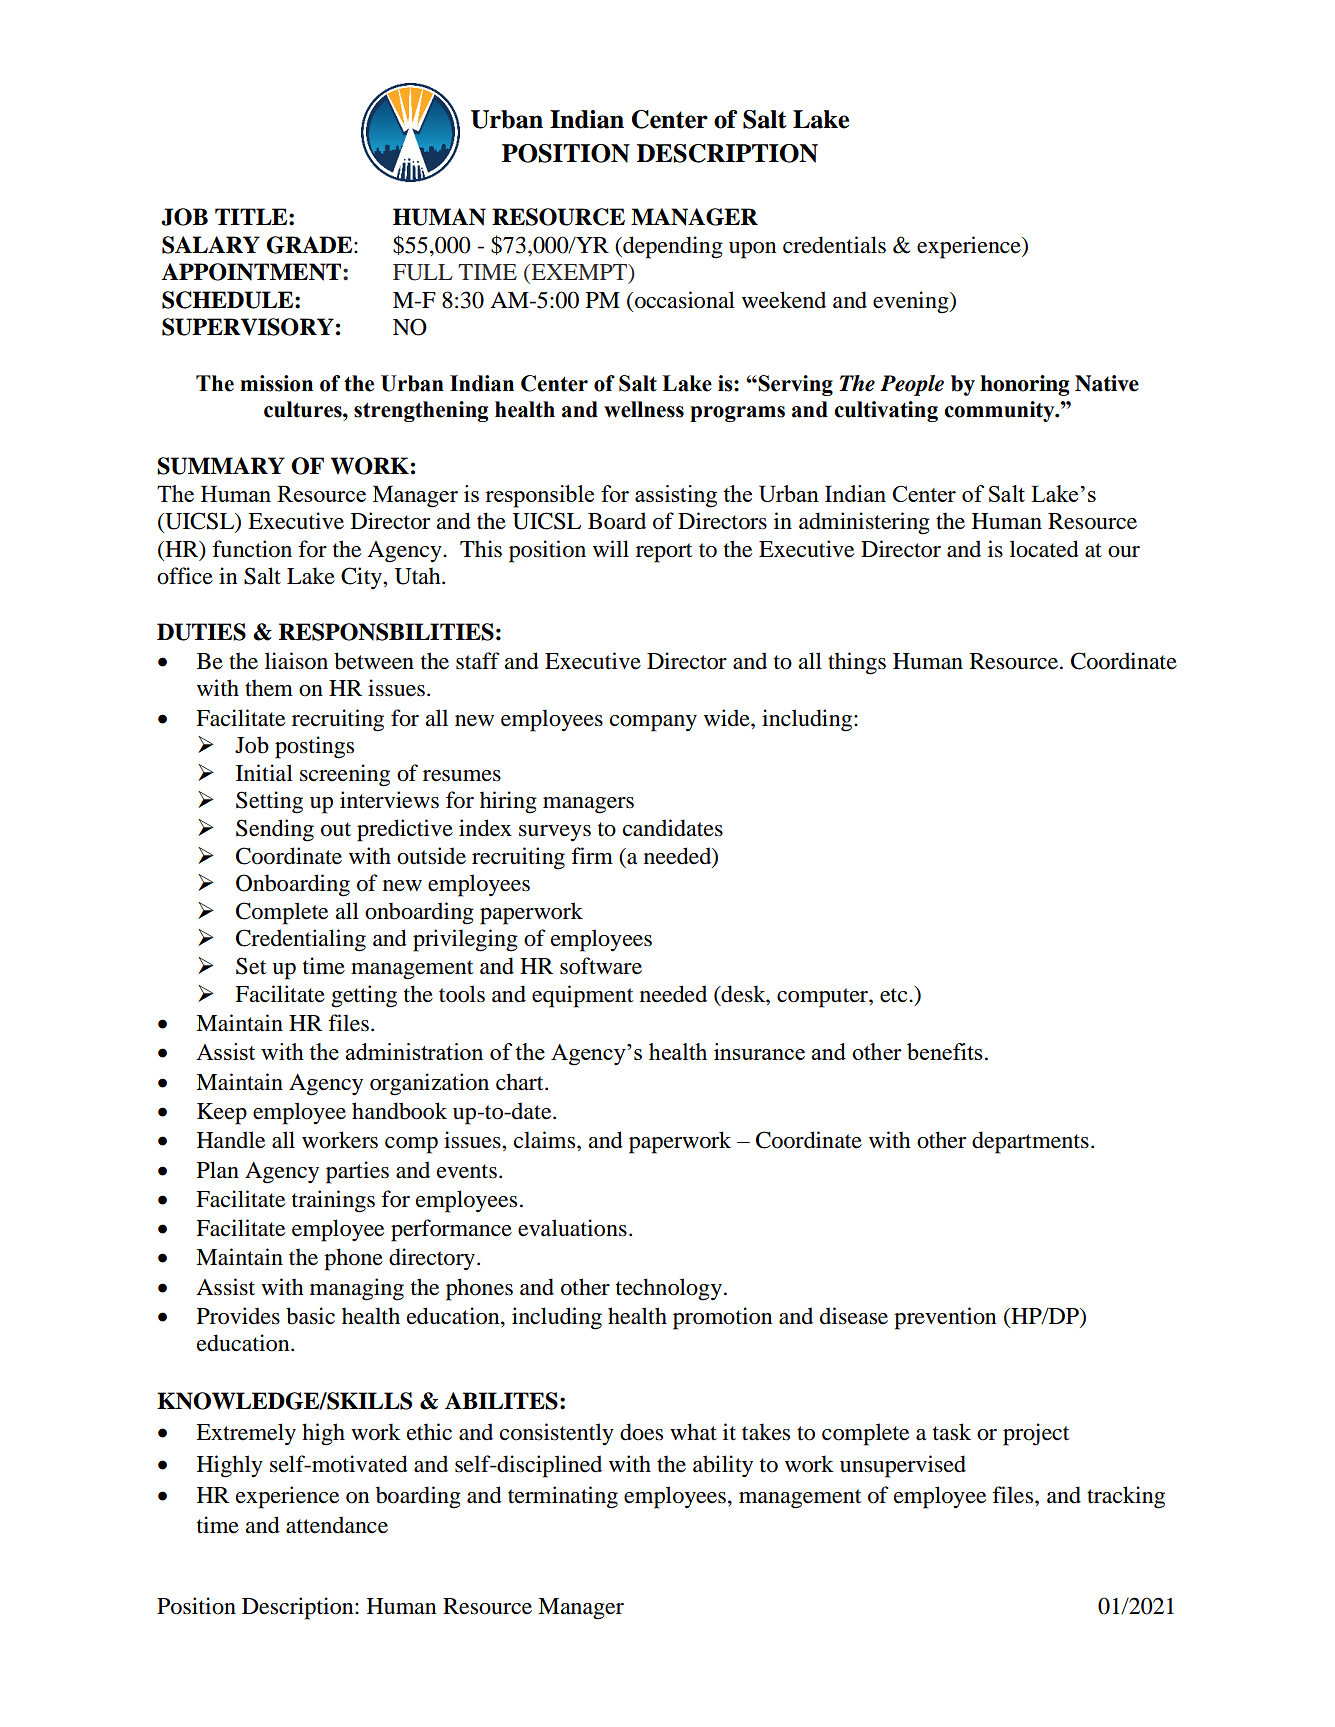 This screenshot has width=1335, height=1727. Describe the element at coordinates (337, 1525) in the screenshot. I see `attendance` at that location.
